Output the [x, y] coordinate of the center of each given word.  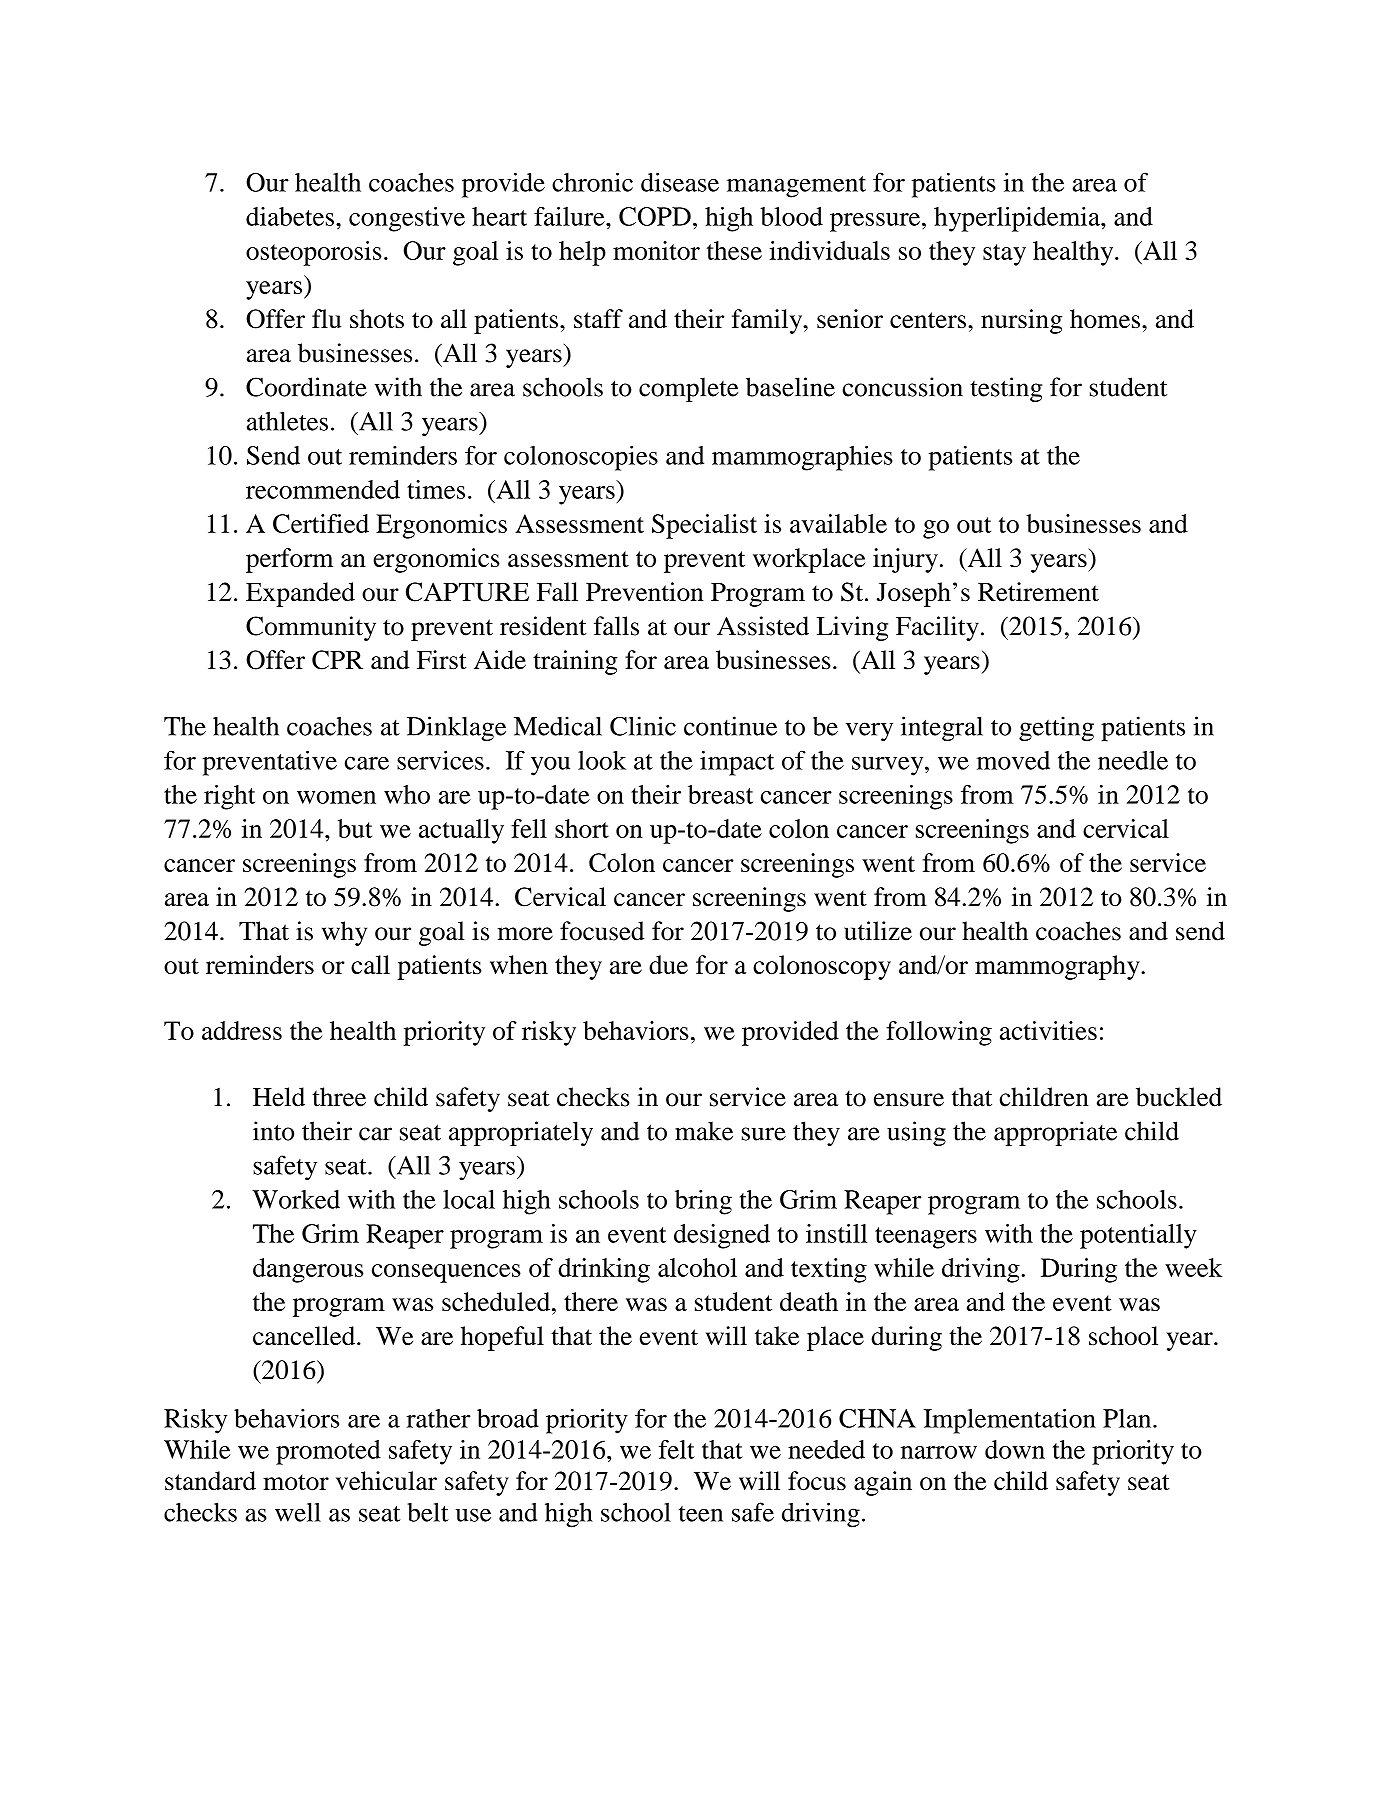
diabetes [290, 216]
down [1015, 1449]
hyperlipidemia [1018, 219]
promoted [328, 1452]
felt [677, 1449]
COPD [655, 216]
